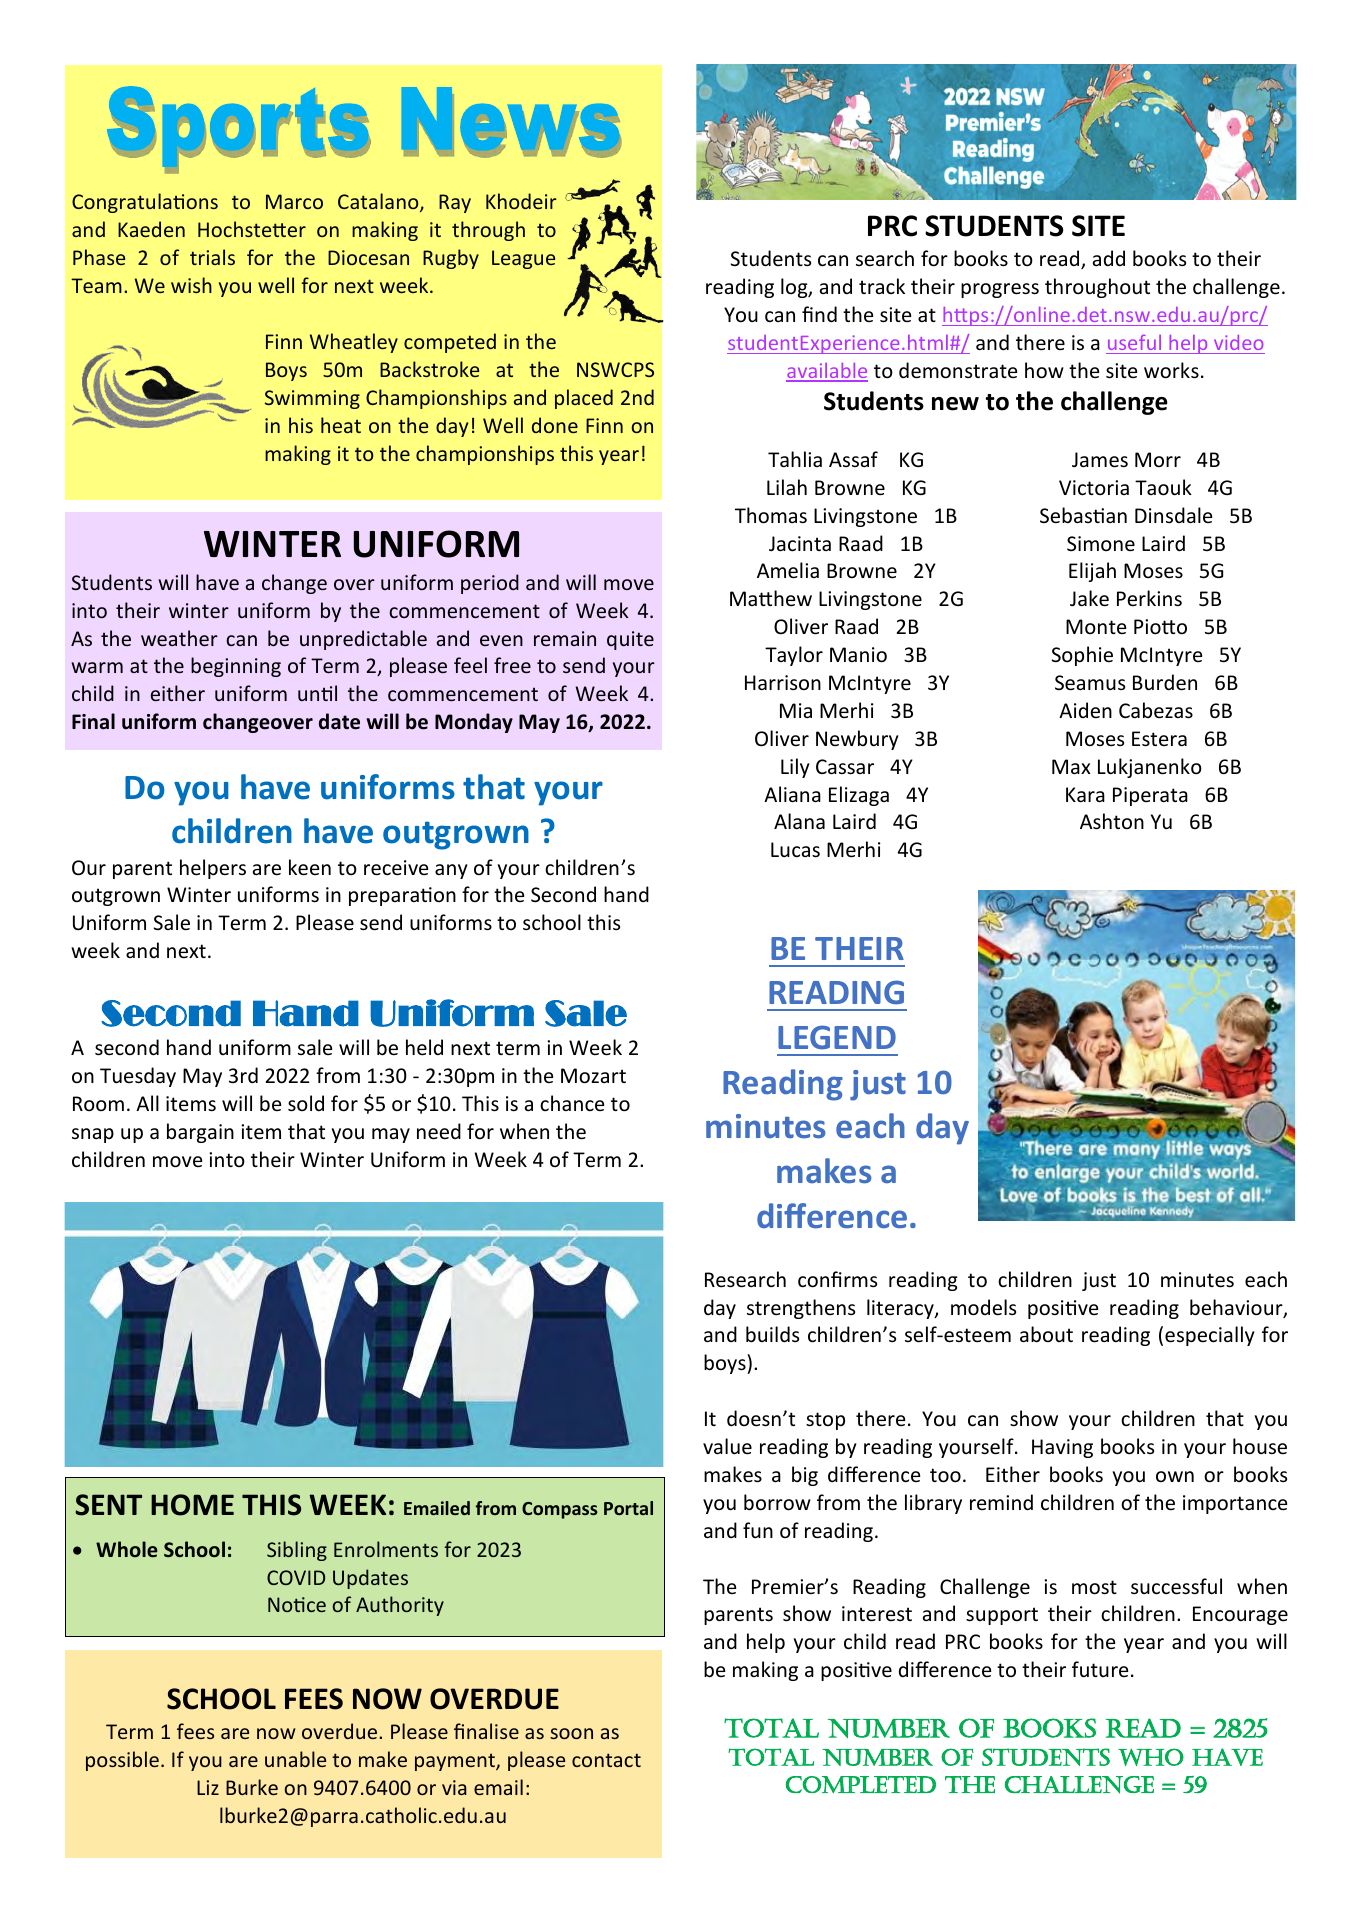  What do you see at coordinates (200, 1133) in the document?
I see `bargain` at bounding box center [200, 1133].
